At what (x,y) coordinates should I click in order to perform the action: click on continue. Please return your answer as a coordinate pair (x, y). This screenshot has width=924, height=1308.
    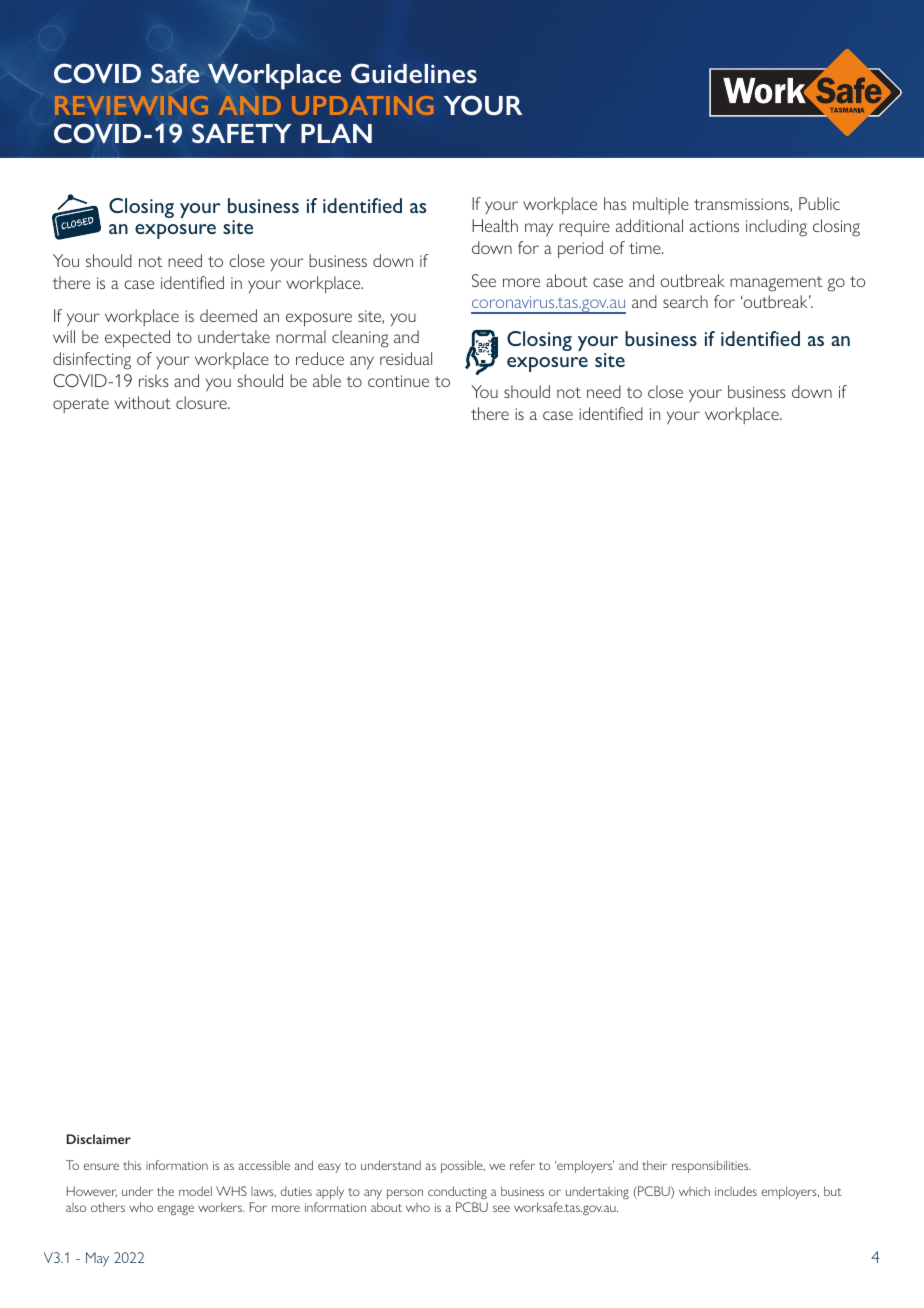
    Looking at the image, I should click on (398, 381).
